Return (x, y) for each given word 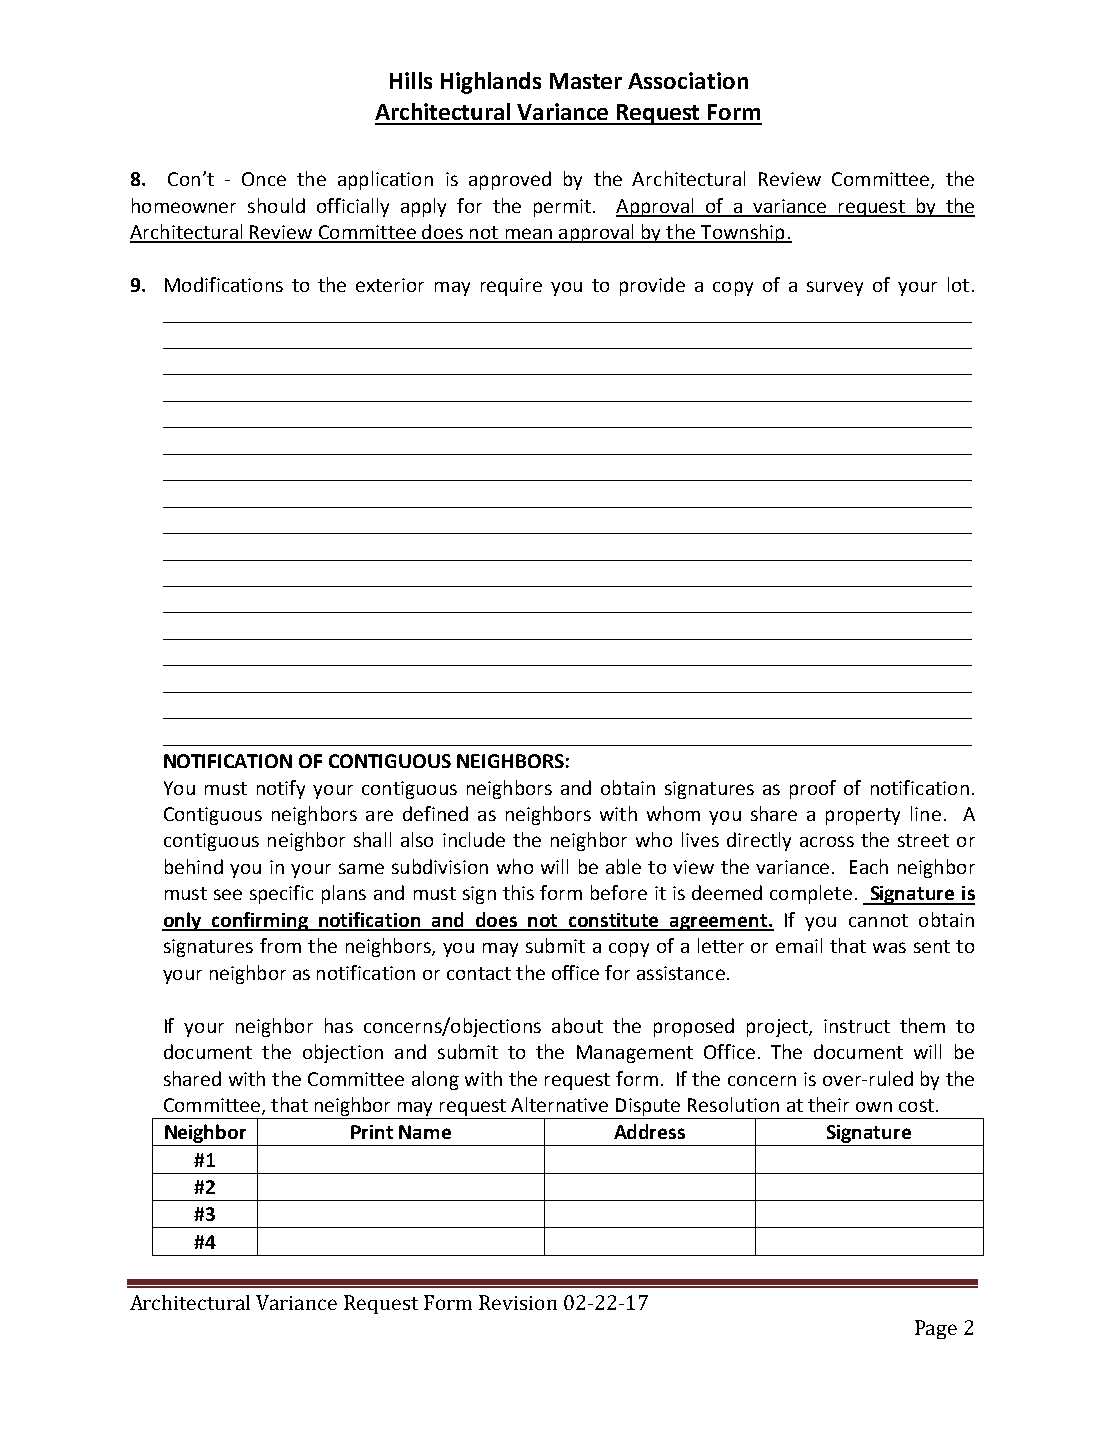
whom (673, 813)
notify (281, 789)
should (276, 205)
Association (688, 80)
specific (281, 894)
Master (586, 81)
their (828, 1104)
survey (835, 288)
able (623, 866)
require (511, 287)
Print (372, 1132)
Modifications (224, 284)
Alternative (559, 1104)
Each (869, 866)
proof (813, 789)
